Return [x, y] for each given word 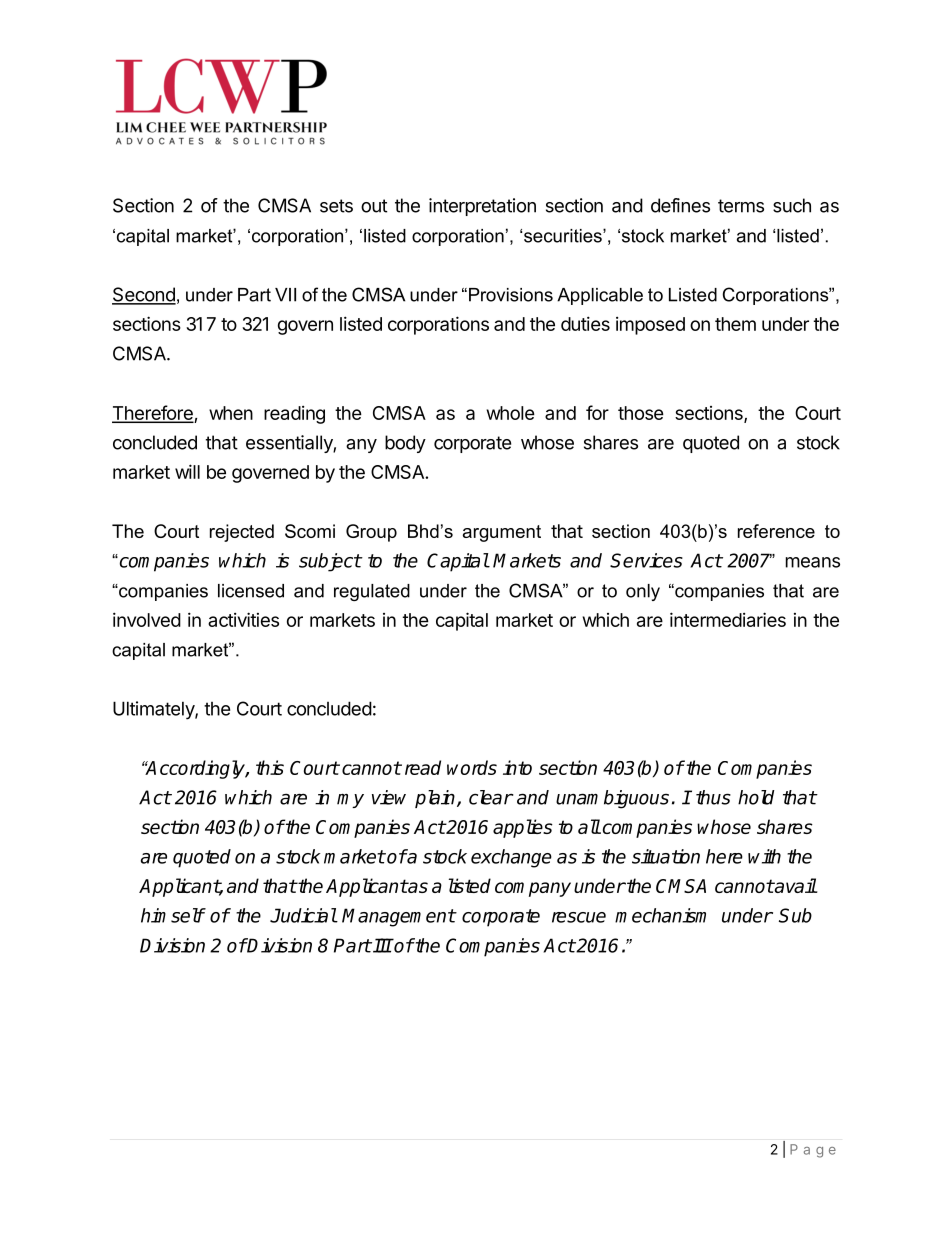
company [533, 889]
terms [741, 206]
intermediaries [728, 619]
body [405, 444]
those [641, 413]
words [472, 767]
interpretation [482, 207]
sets [336, 206]
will [187, 471]
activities [243, 619]
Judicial [303, 915]
